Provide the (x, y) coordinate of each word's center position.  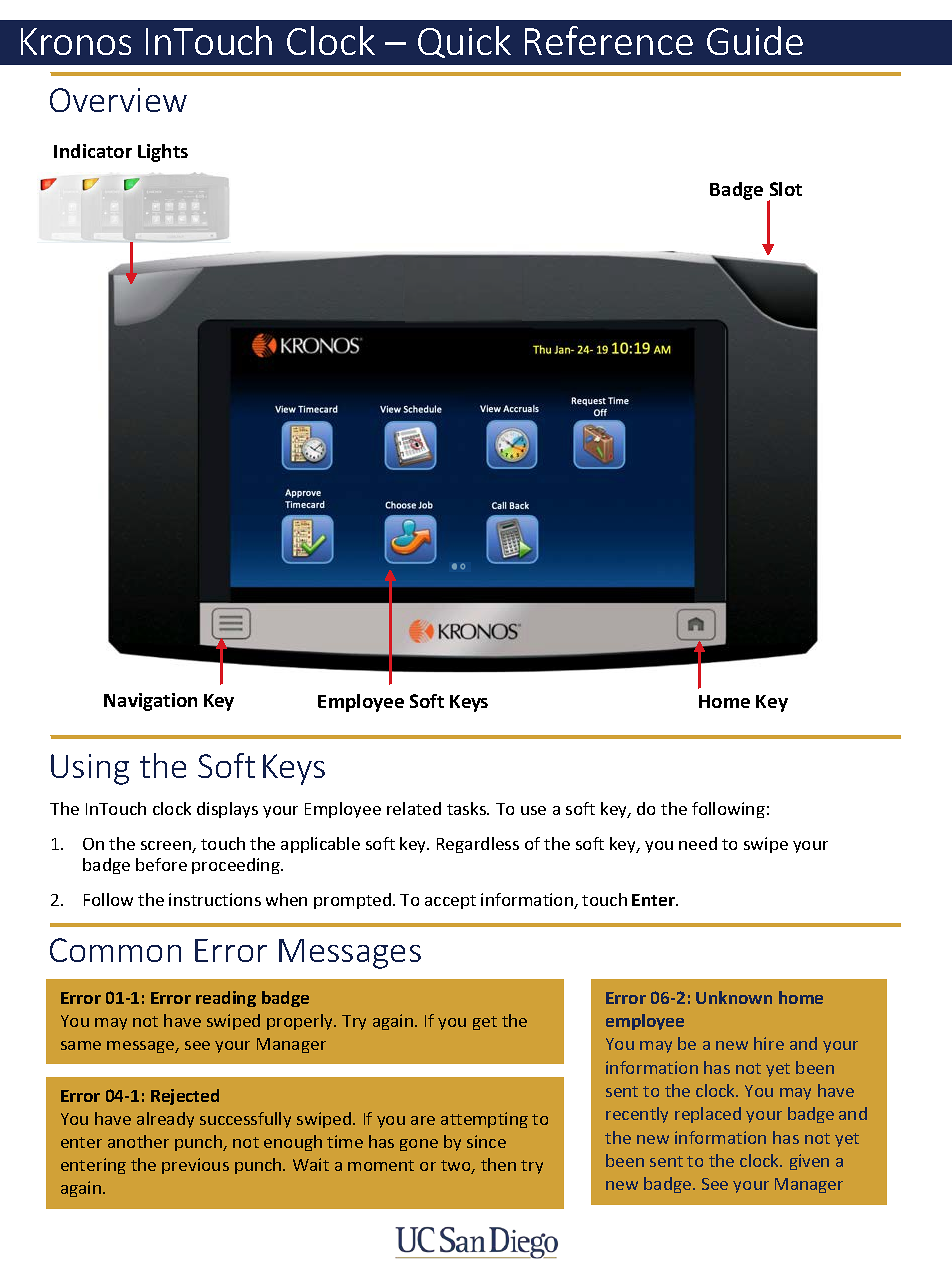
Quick (464, 42)
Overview (118, 100)
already (165, 1120)
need (698, 843)
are (423, 1120)
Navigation (150, 702)
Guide (755, 40)
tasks (467, 808)
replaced (708, 1115)
